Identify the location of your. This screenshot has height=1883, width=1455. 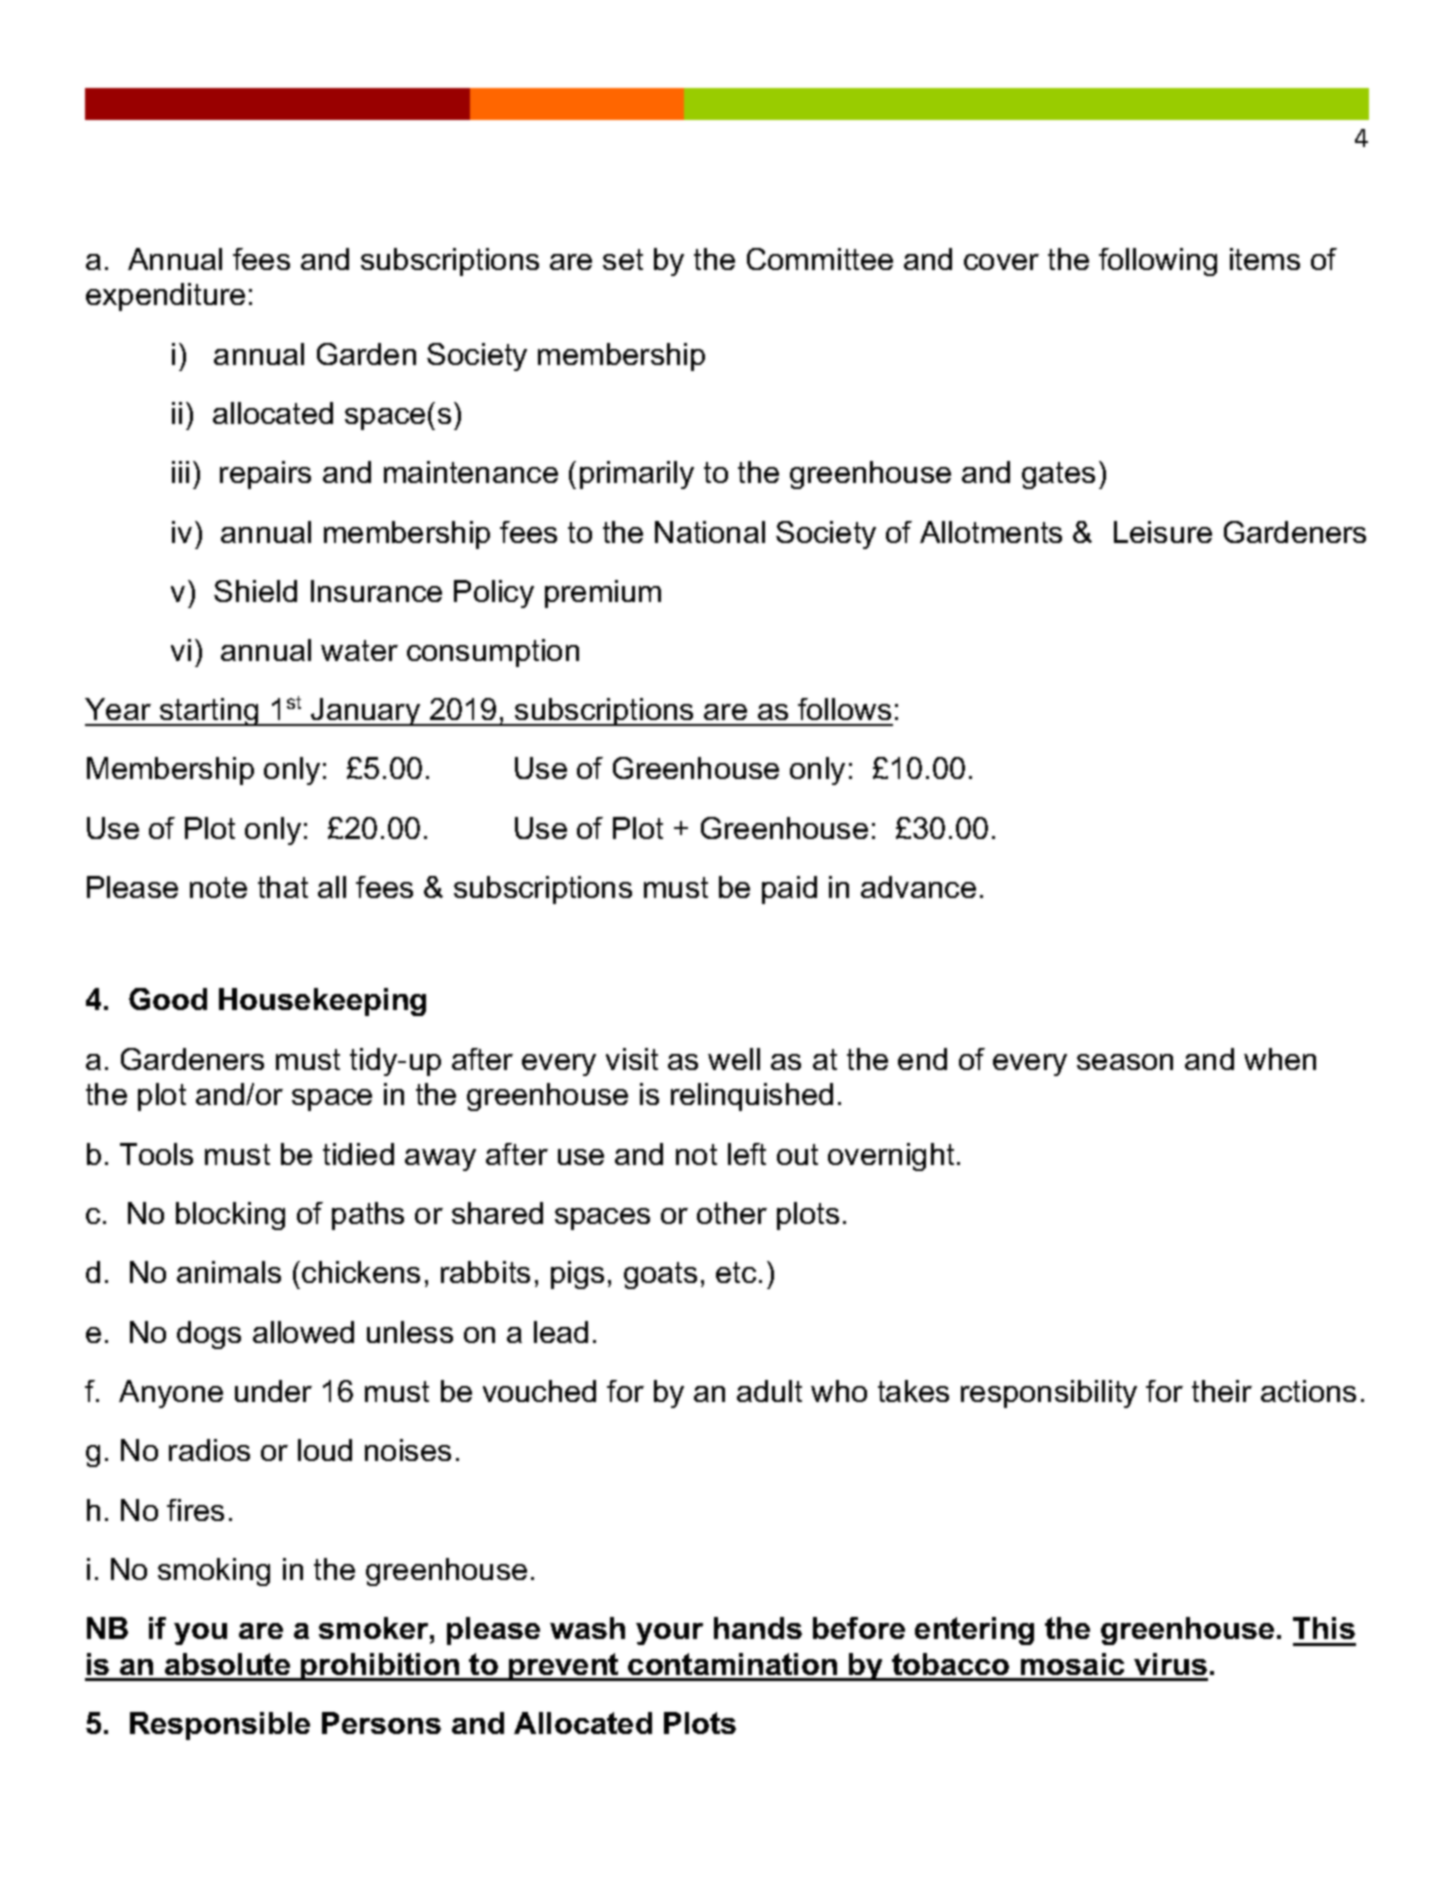
(669, 1634).
